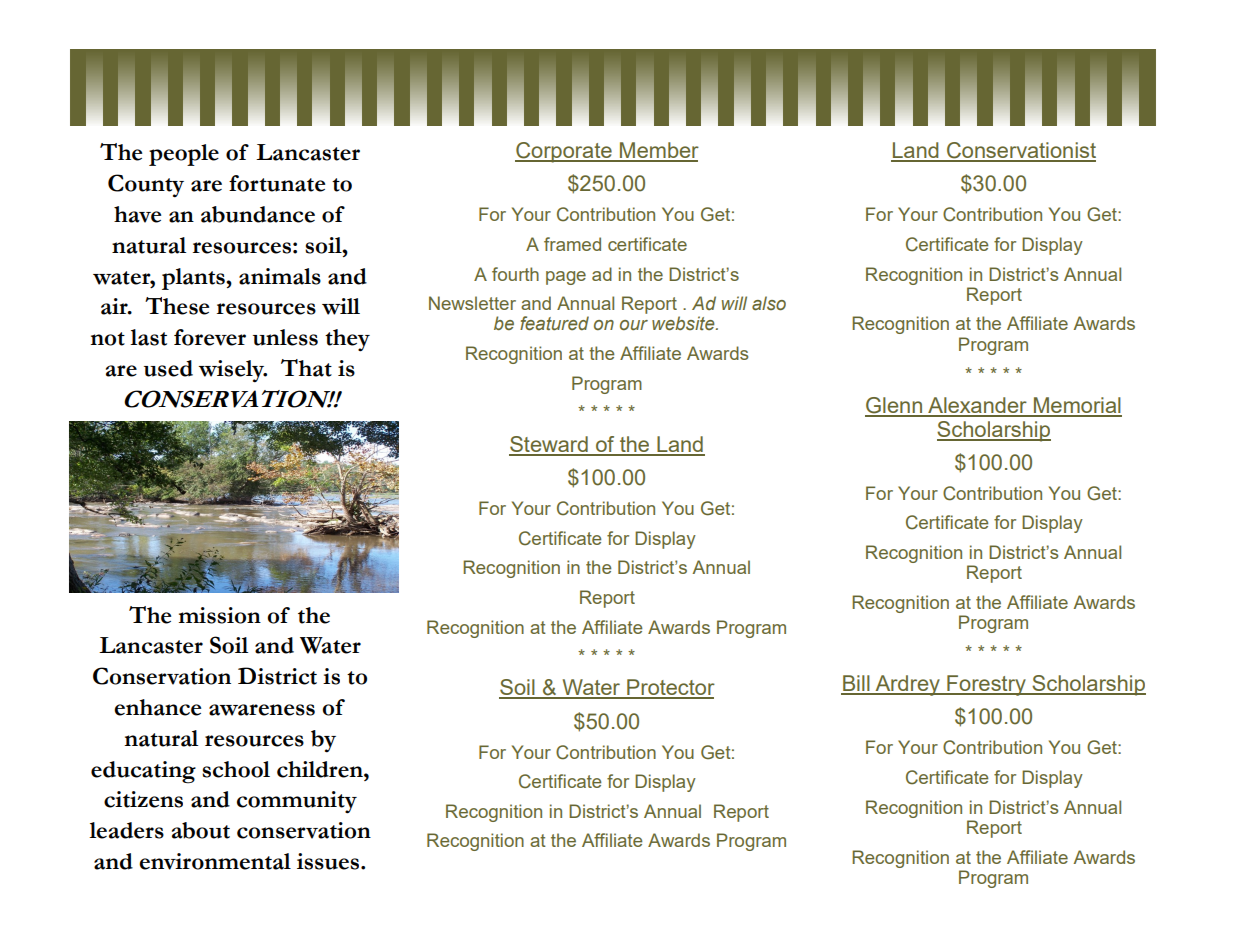 Image resolution: width=1233 pixels, height=952 pixels. What do you see at coordinates (856, 684) in the image?
I see `Bill` at bounding box center [856, 684].
